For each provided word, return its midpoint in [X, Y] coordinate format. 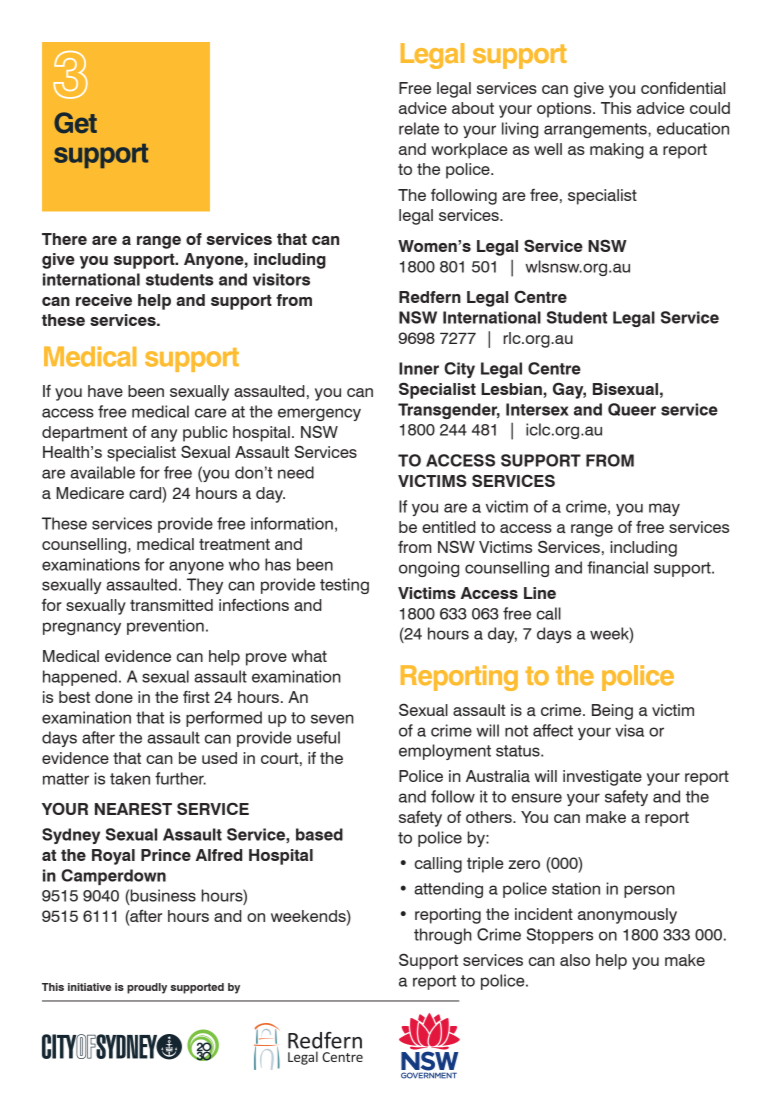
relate [419, 128]
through [443, 936]
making [617, 151]
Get [75, 122]
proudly [147, 988]
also [575, 960]
